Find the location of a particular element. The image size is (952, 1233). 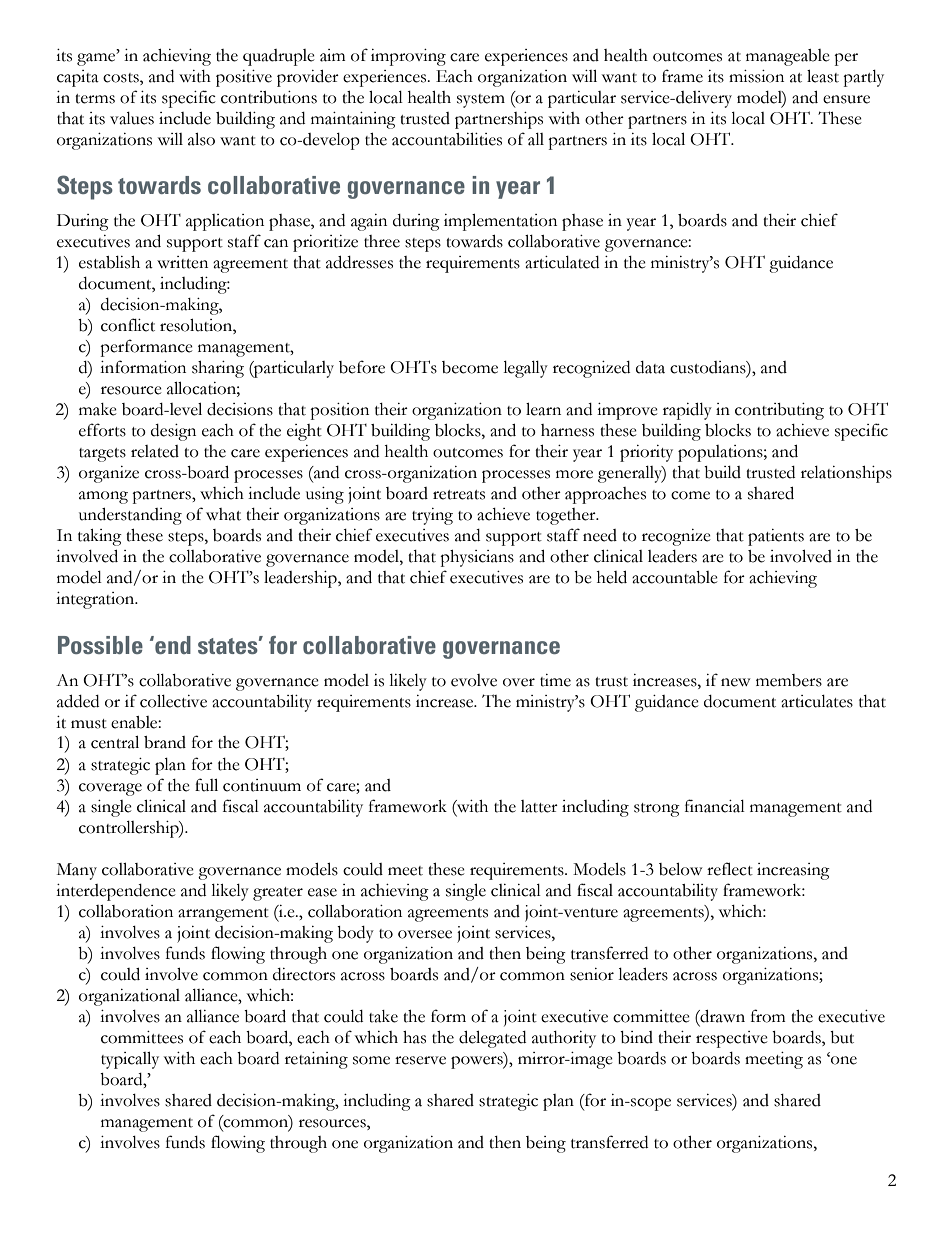

system is located at coordinates (481, 101).
